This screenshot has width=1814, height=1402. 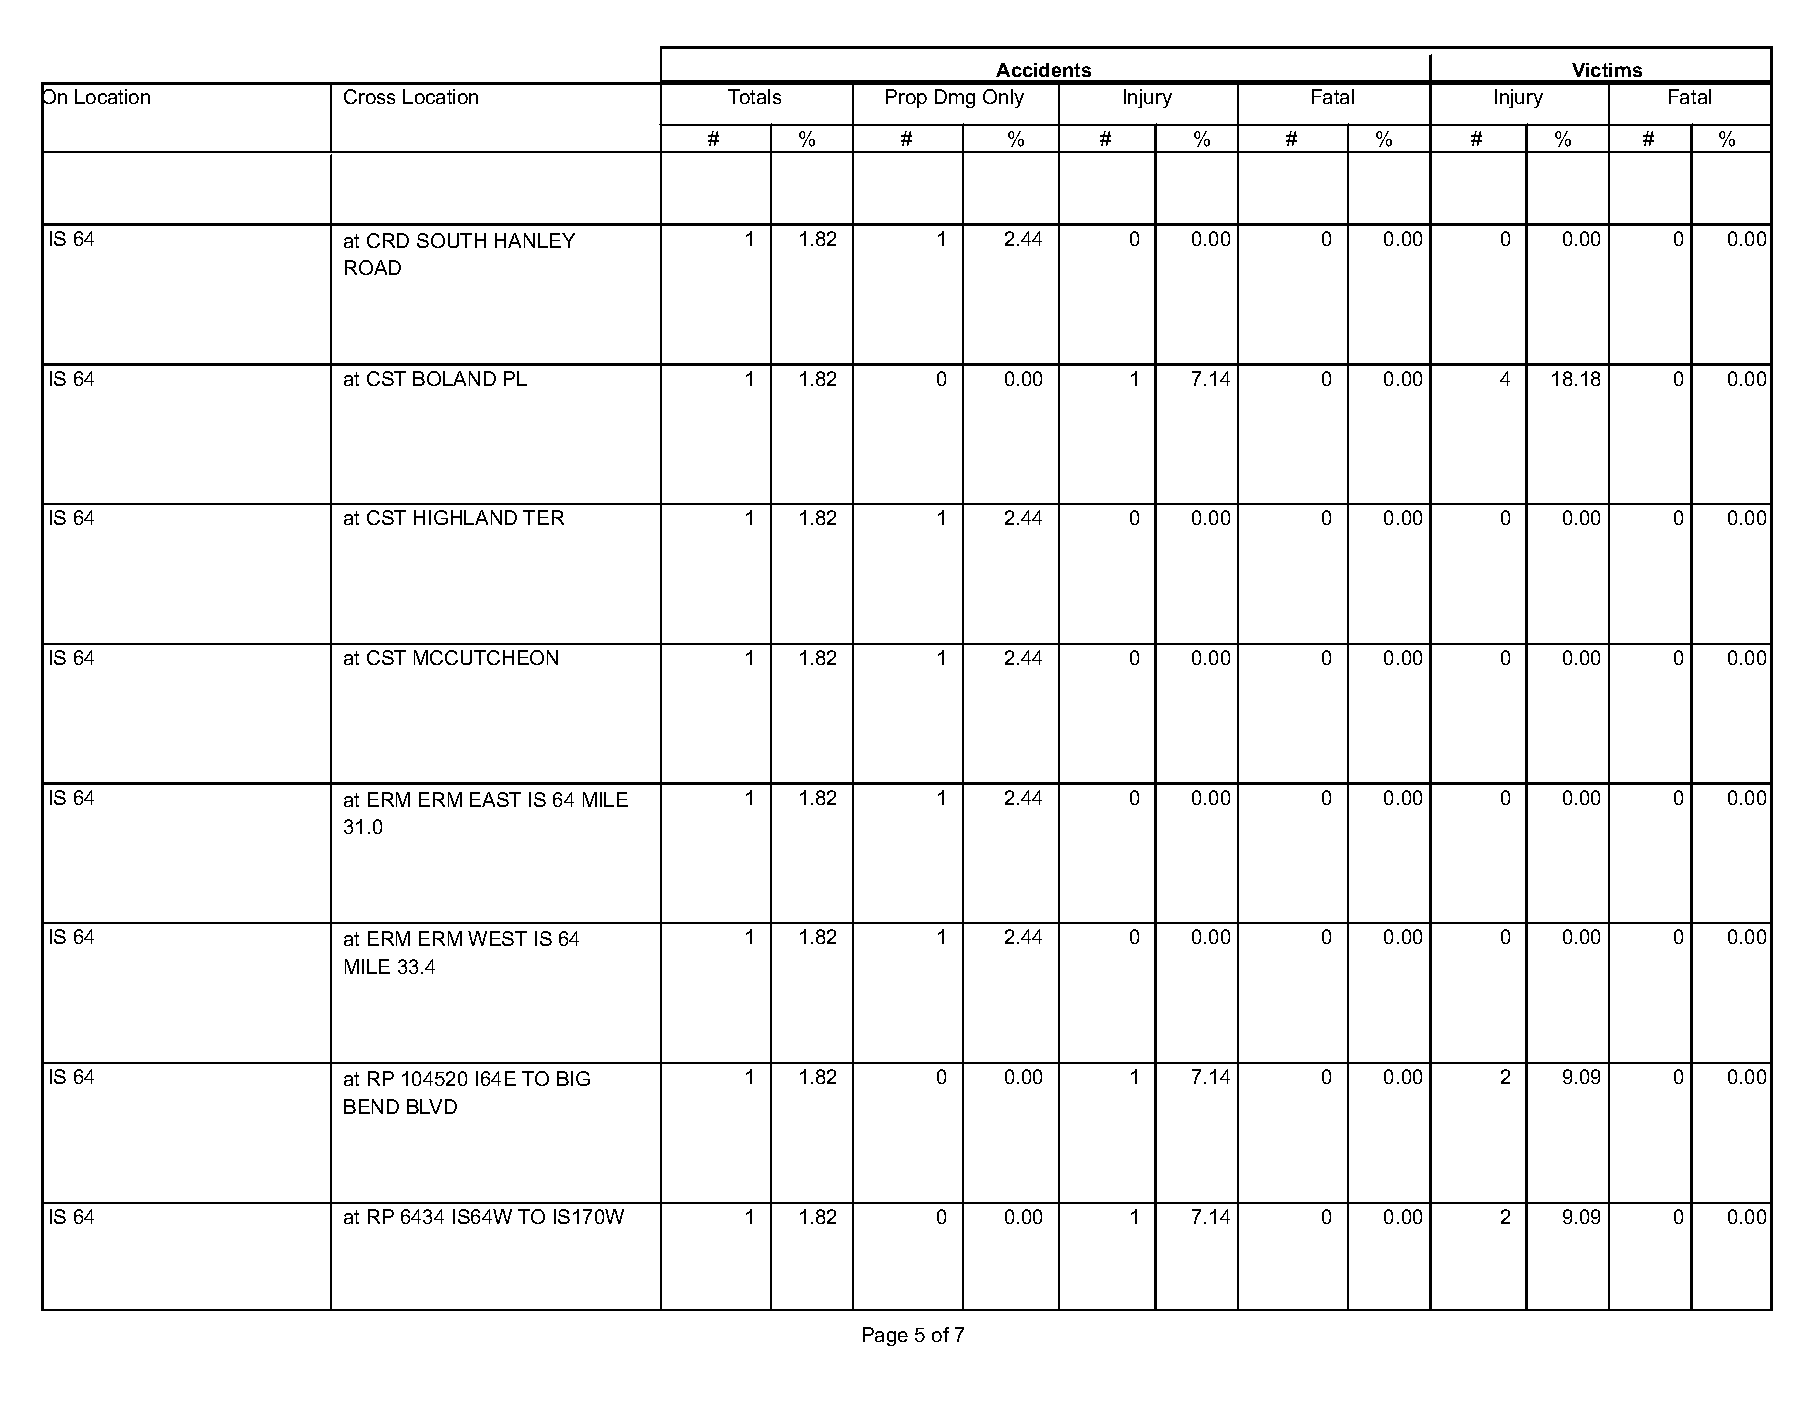 I want to click on SOUTH, so click(x=451, y=240).
